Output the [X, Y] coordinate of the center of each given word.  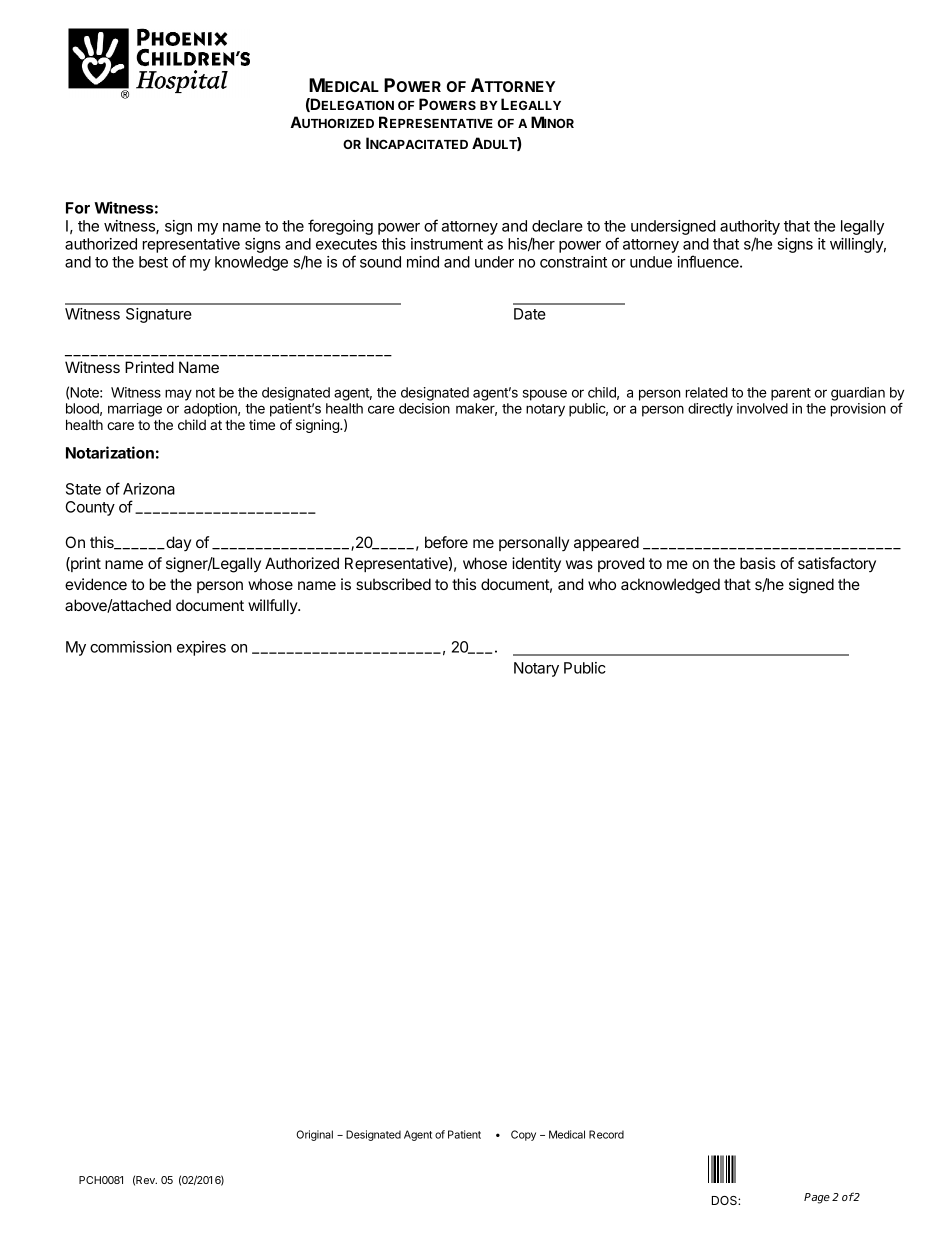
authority [750, 229]
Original [314, 1135]
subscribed [393, 584]
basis [758, 563]
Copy [523, 1135]
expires [201, 648]
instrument [447, 244]
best [153, 262]
